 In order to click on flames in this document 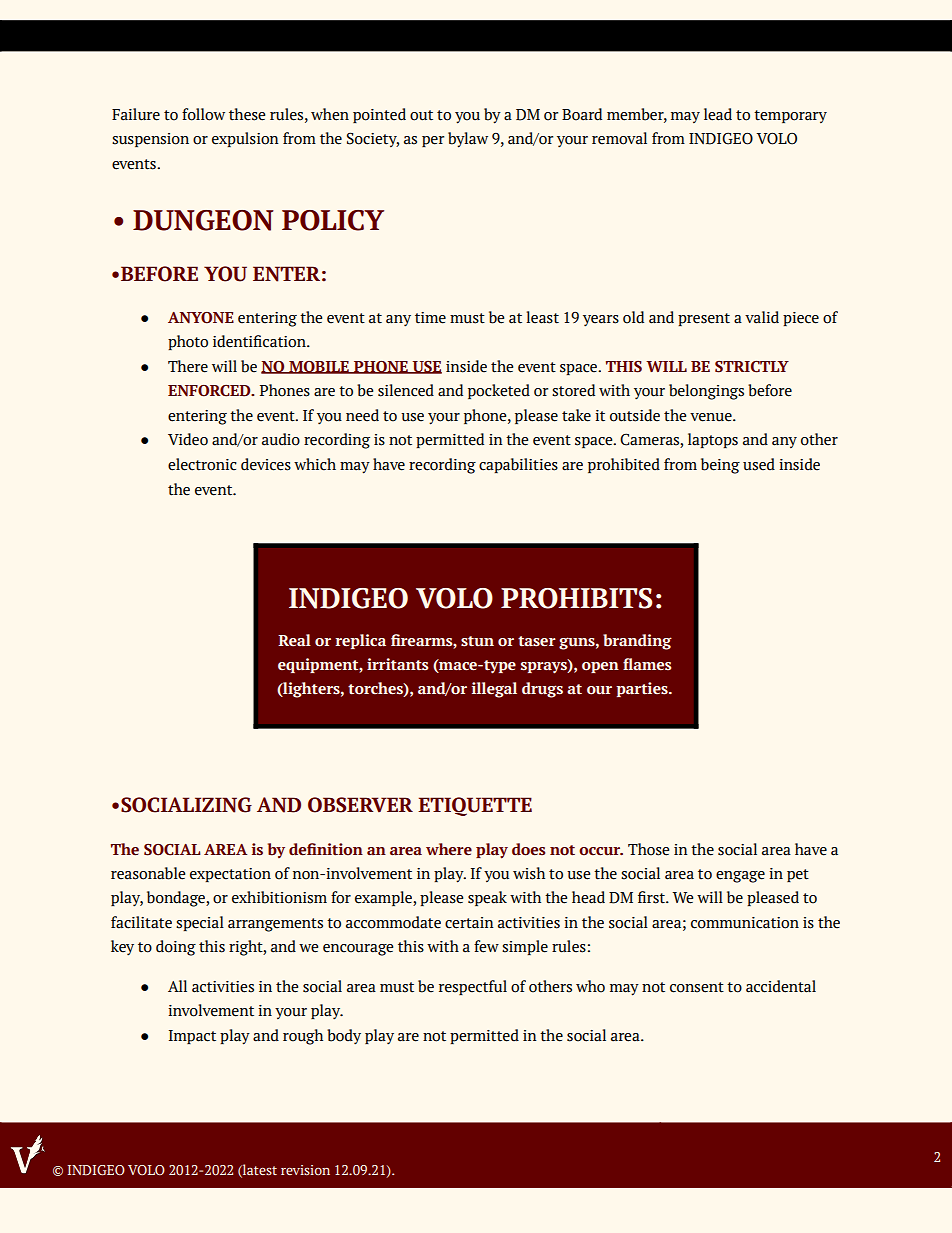, I will do `click(647, 664)`.
